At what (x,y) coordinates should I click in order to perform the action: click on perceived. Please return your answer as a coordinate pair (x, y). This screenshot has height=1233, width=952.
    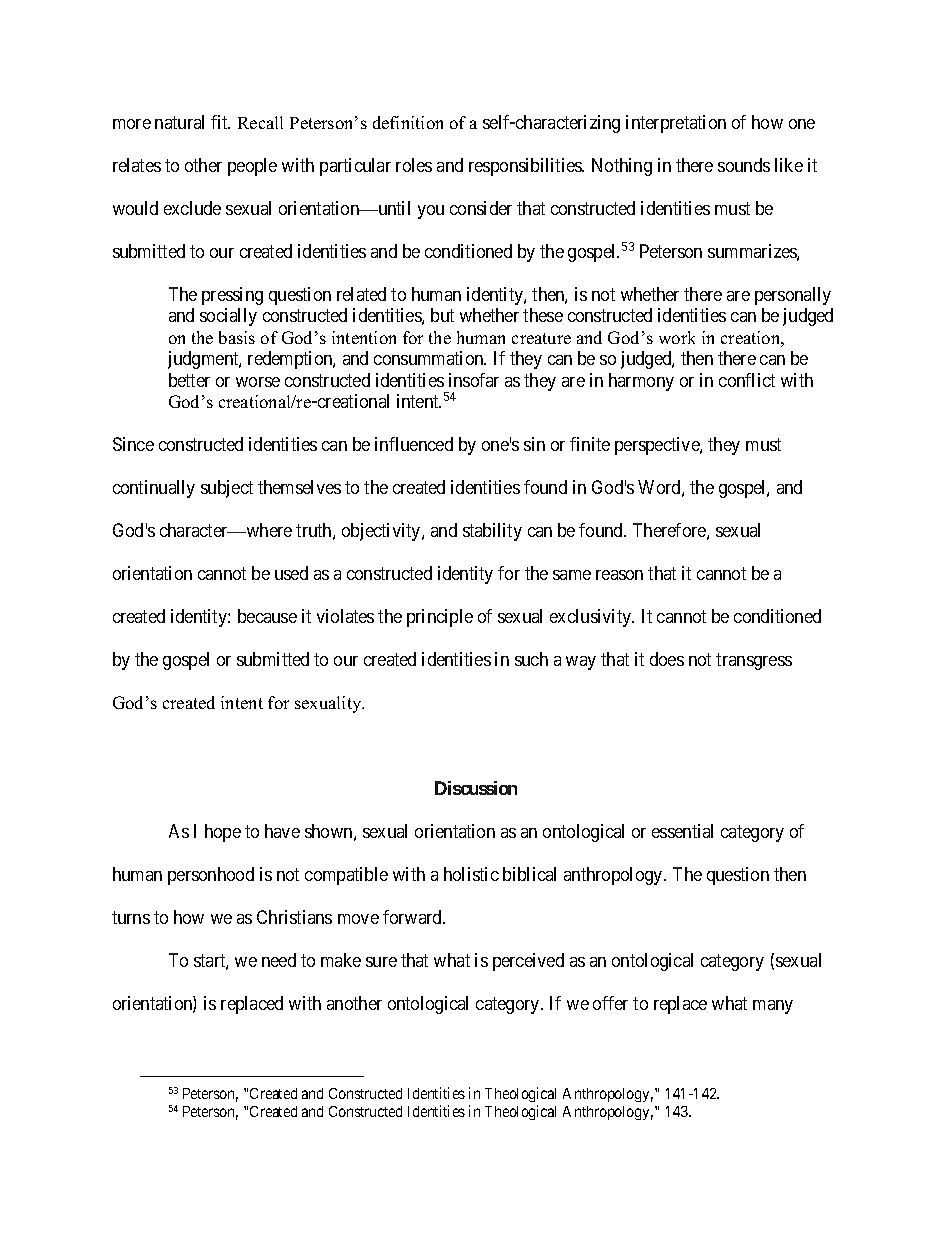
    Looking at the image, I should click on (528, 962).
